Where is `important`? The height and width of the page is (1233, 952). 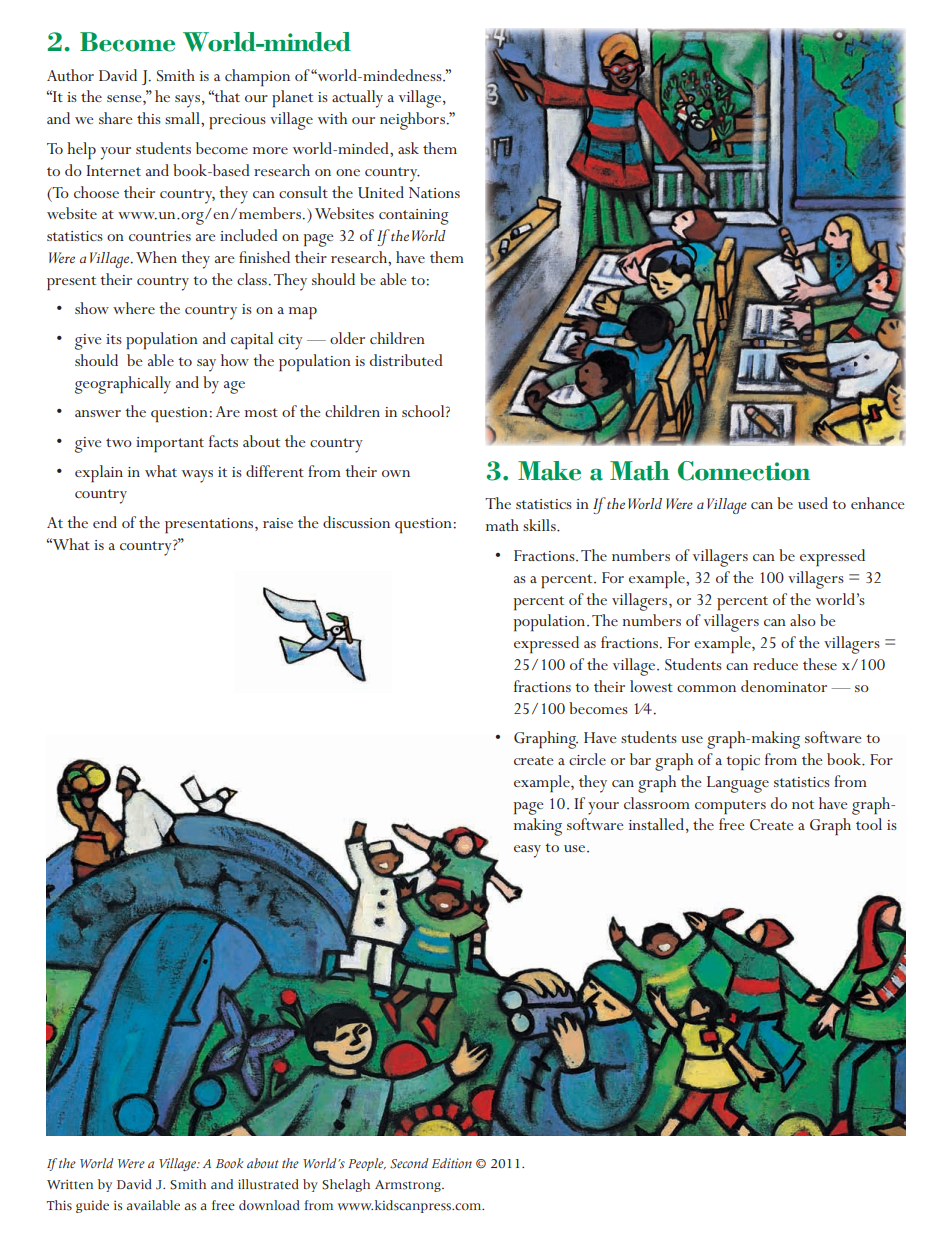 important is located at coordinates (170, 445).
